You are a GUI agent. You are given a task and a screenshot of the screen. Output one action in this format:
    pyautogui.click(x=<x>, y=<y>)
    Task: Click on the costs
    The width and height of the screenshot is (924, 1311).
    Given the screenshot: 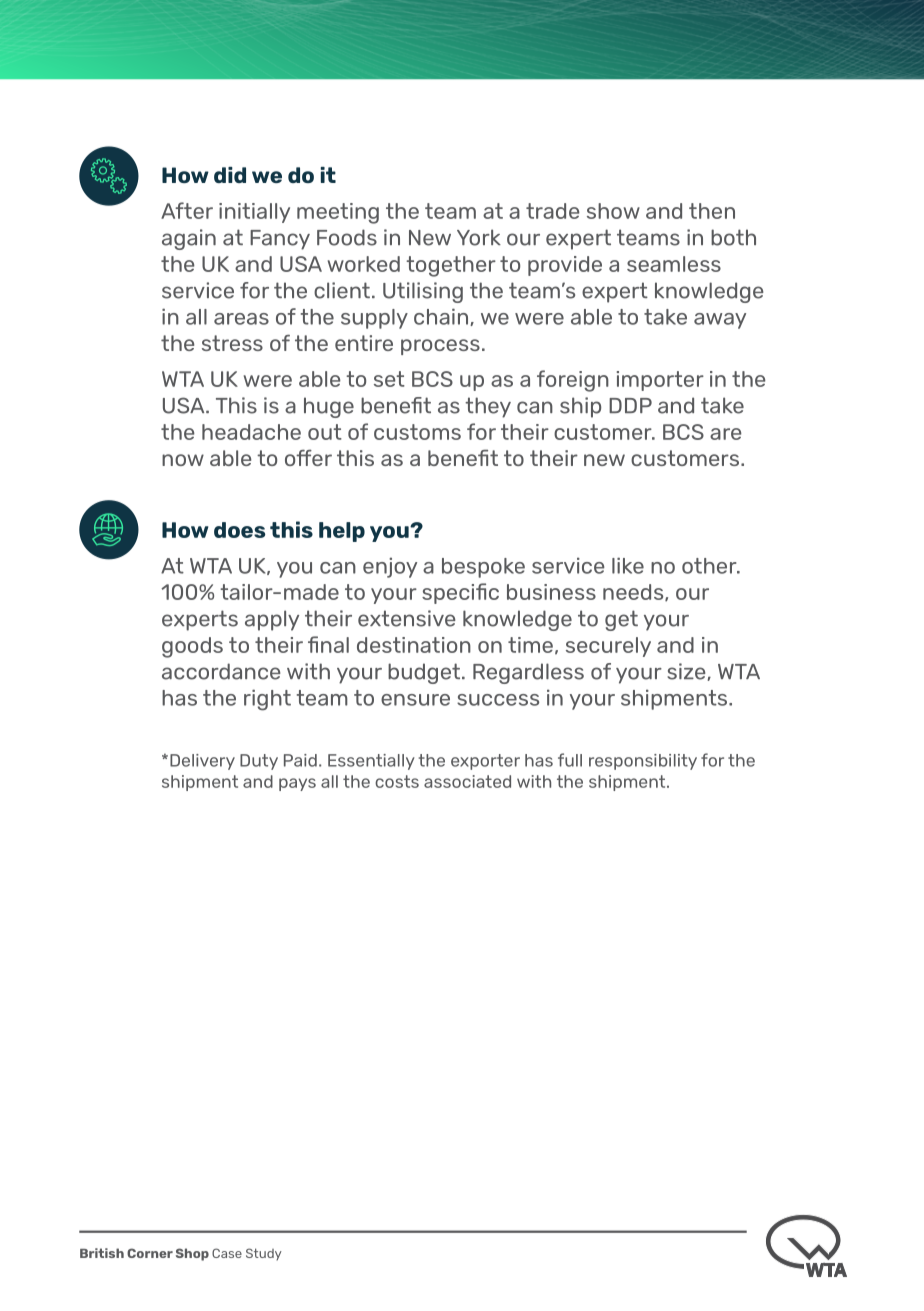 What is the action you would take?
    pyautogui.click(x=397, y=781)
